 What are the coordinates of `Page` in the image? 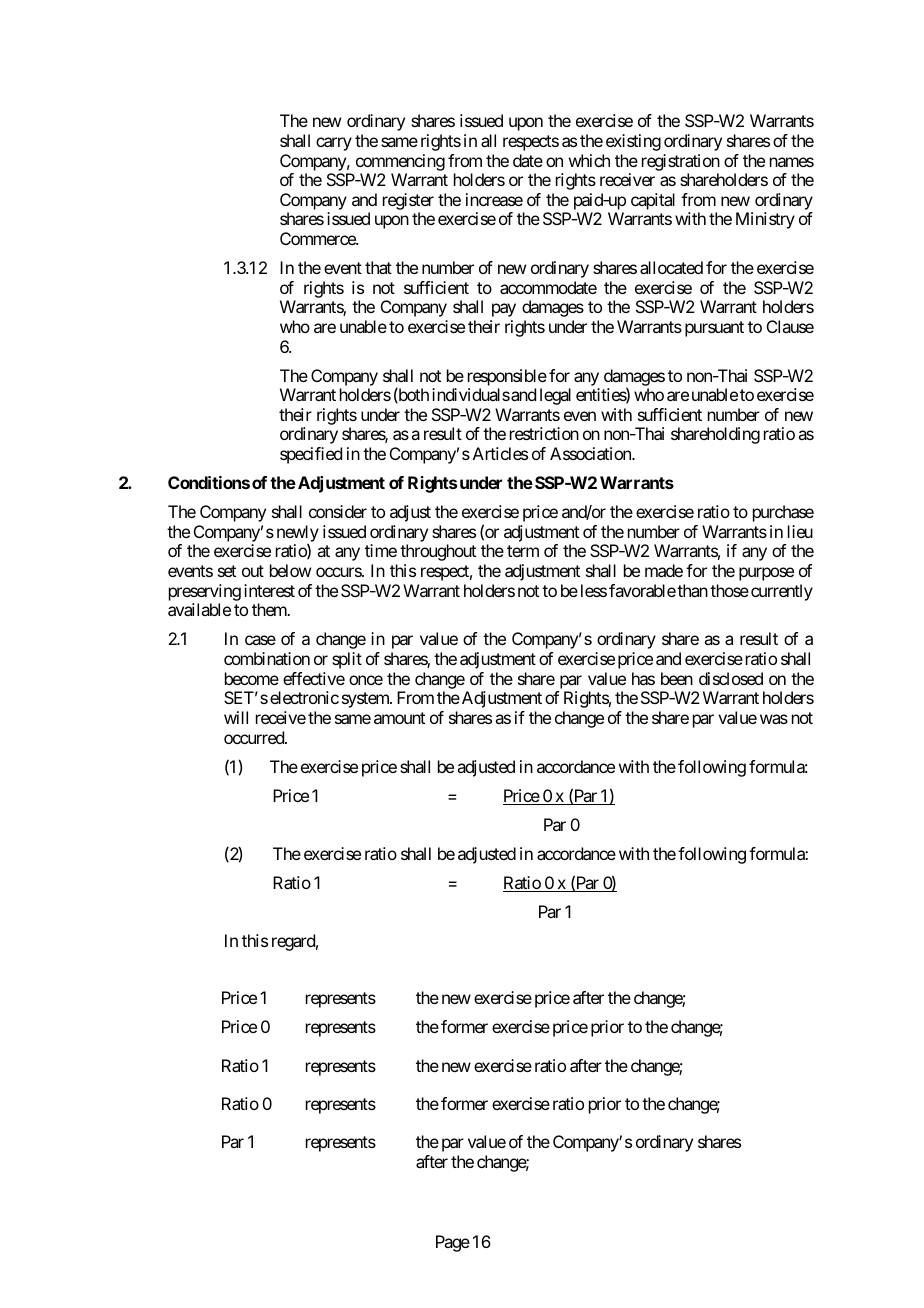 It's located at (453, 1243).
